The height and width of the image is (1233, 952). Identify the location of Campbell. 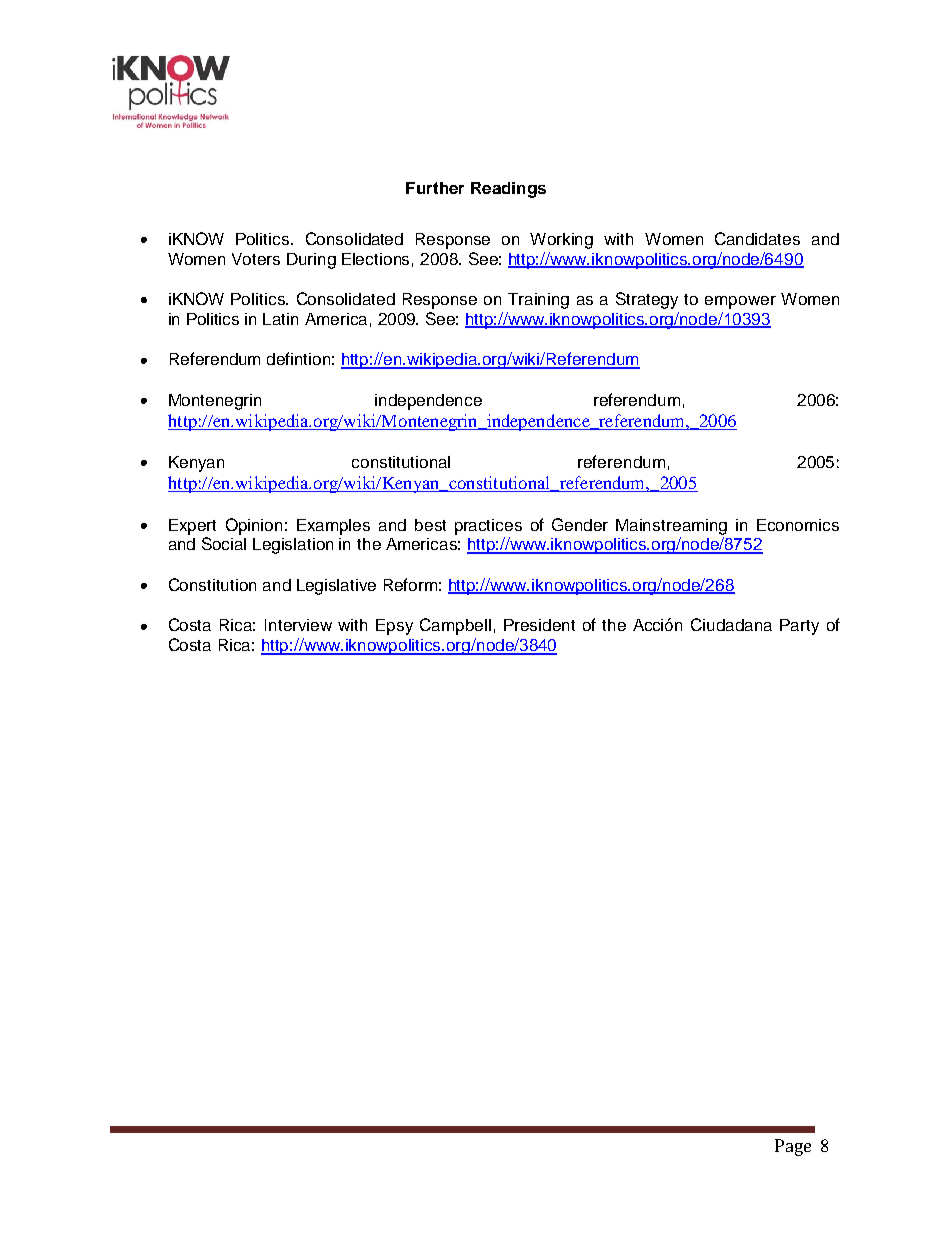
(455, 626).
